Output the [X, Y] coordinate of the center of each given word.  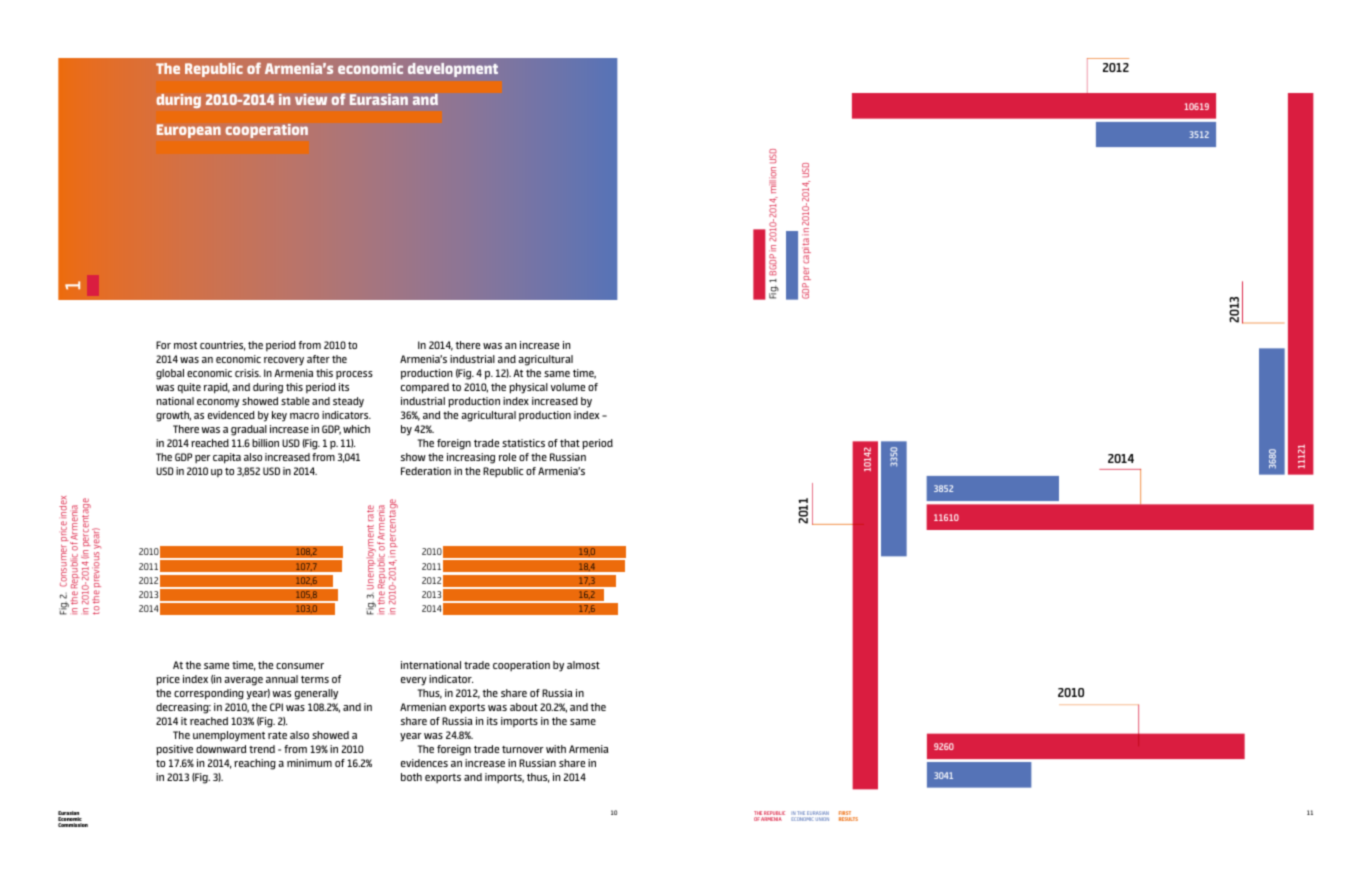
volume [568, 387]
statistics [523, 443]
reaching [255, 764]
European [189, 131]
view [311, 99]
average [243, 681]
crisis [248, 373]
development [453, 70]
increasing [471, 458]
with [556, 749]
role [507, 457]
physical [528, 388]
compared [425, 388]
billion [265, 443]
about [524, 707]
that [570, 443]
